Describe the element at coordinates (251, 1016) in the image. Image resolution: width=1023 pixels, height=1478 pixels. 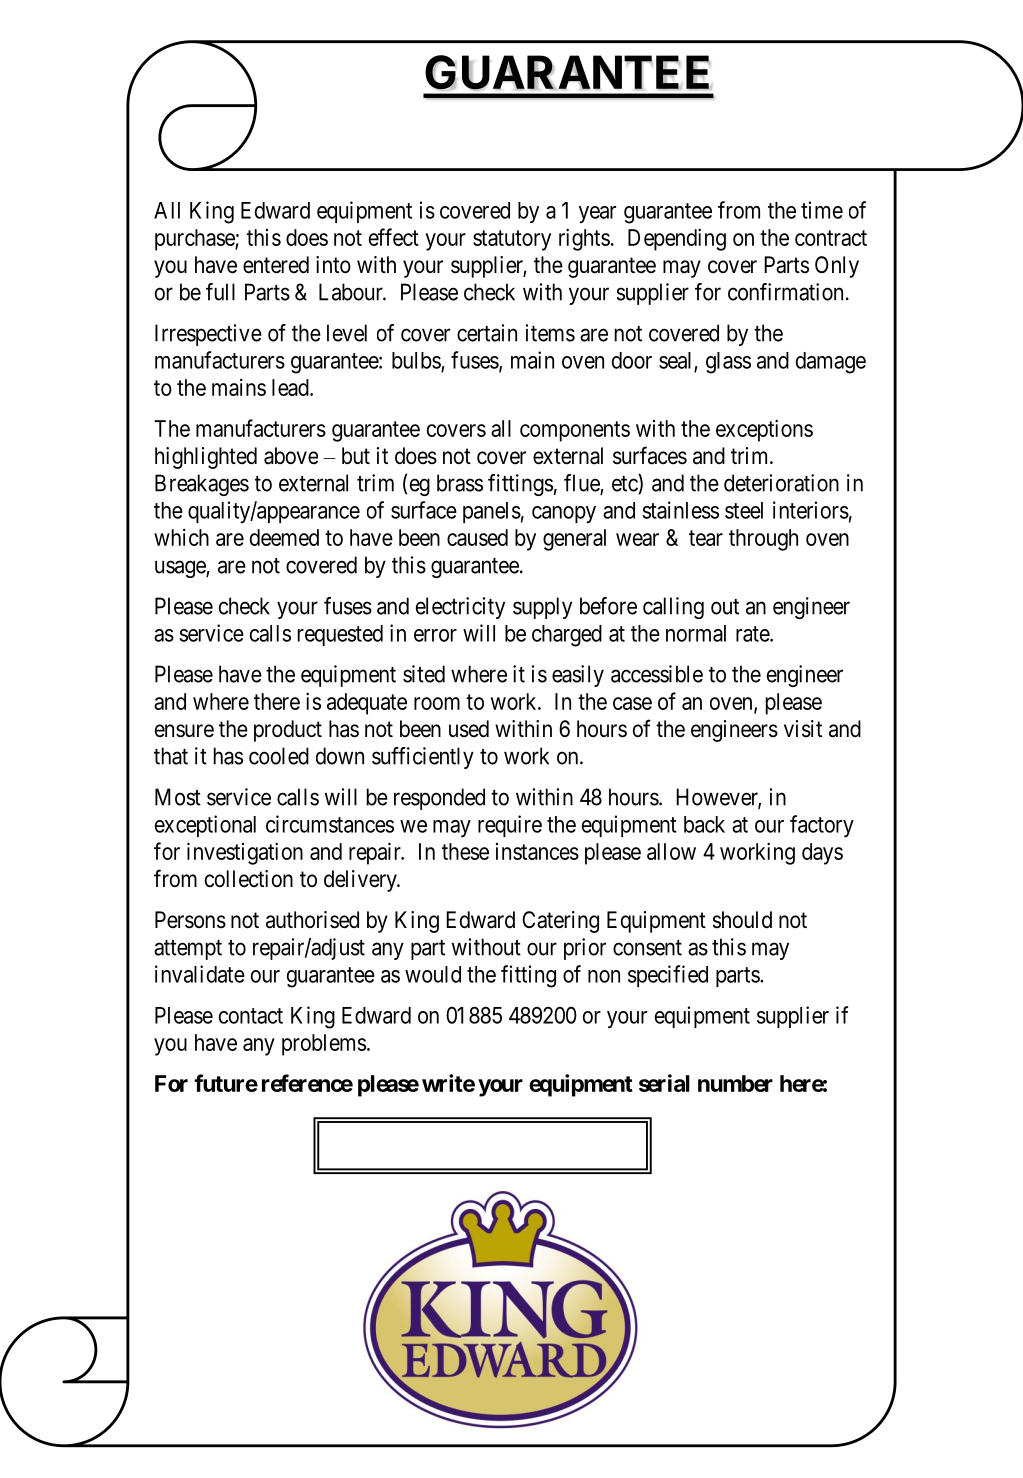
I see `contact` at that location.
